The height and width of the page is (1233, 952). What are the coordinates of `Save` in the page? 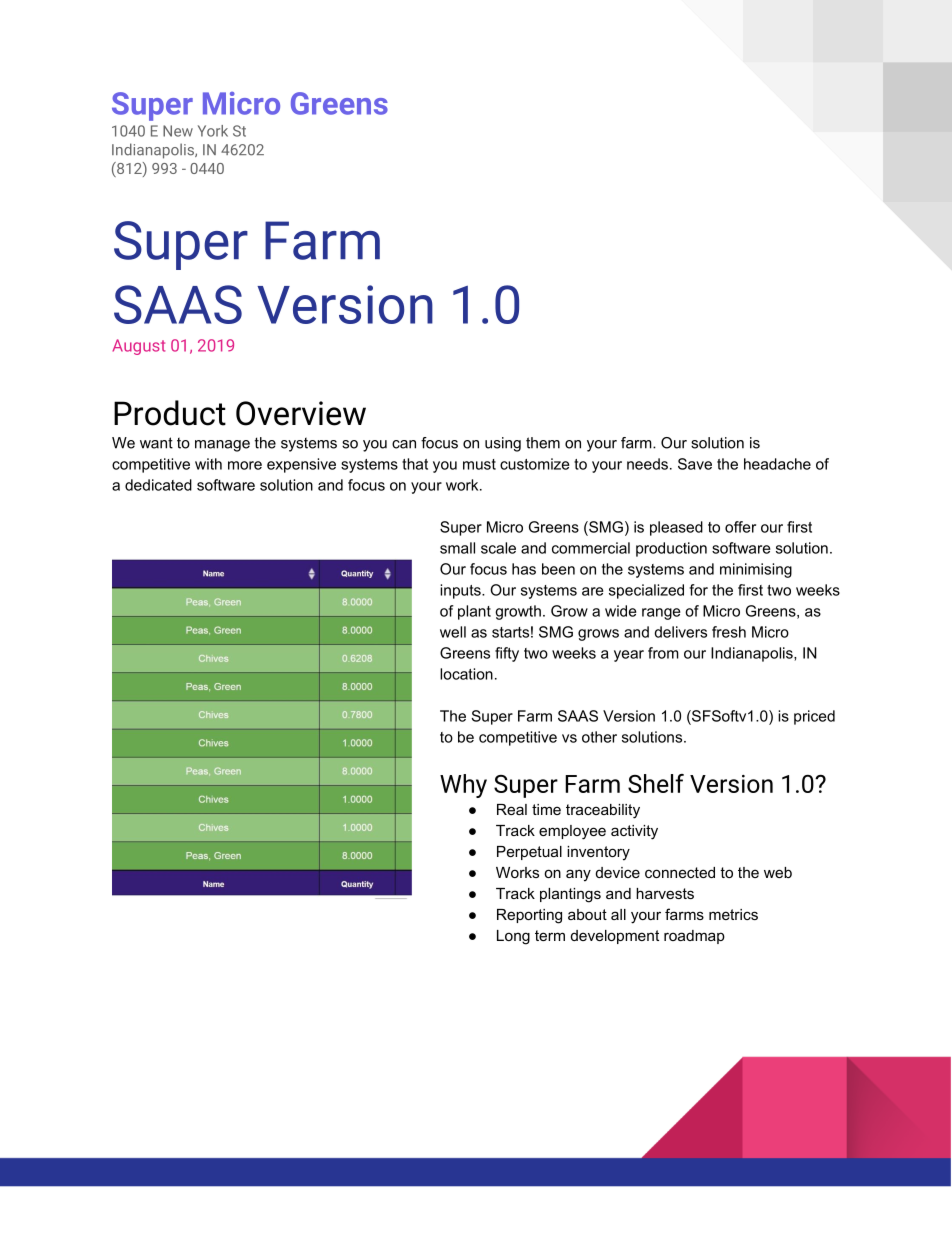 It's located at (695, 464).
